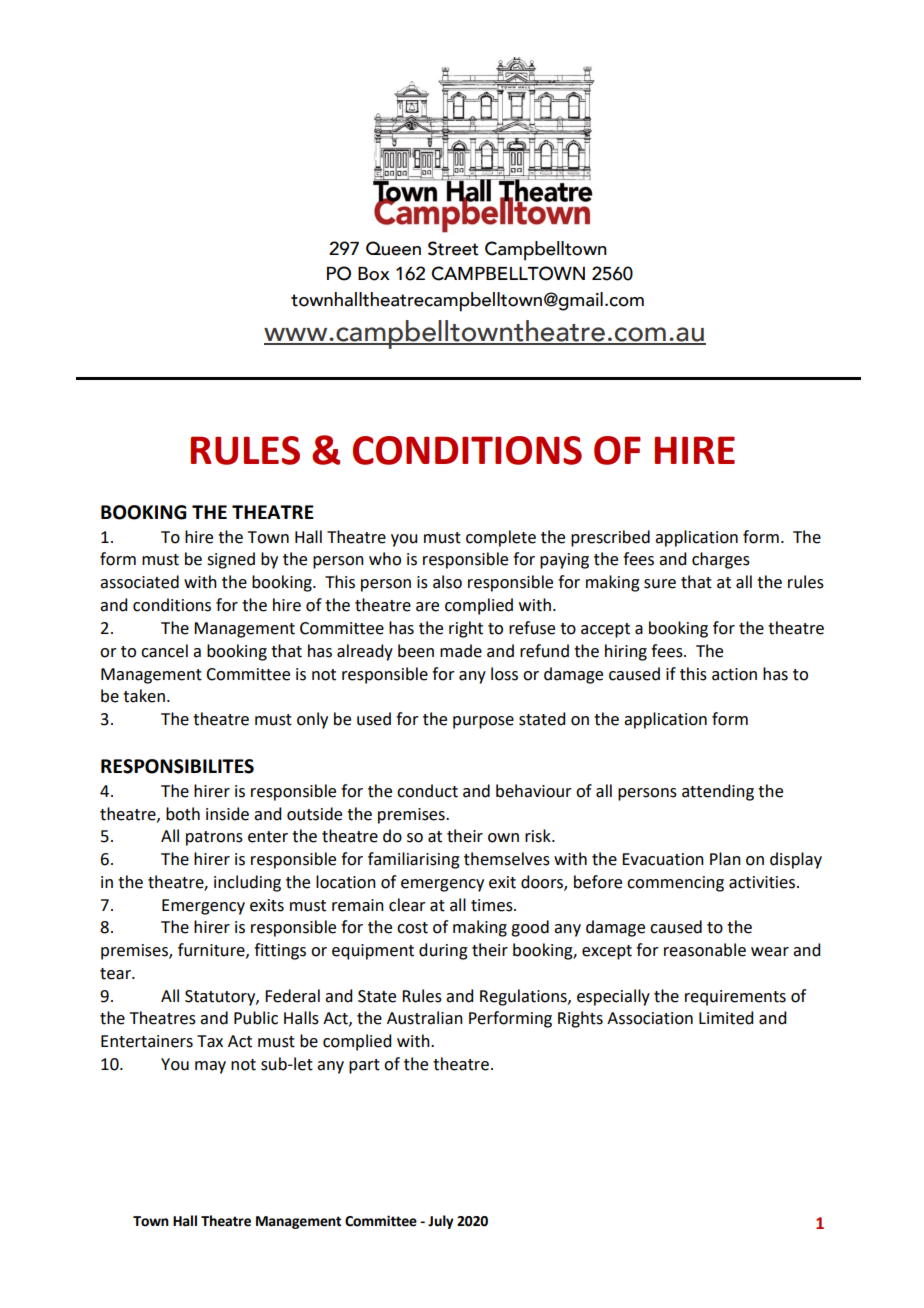 The height and width of the screenshot is (1308, 924). Describe the element at coordinates (721, 560) in the screenshot. I see `charges` at that location.
